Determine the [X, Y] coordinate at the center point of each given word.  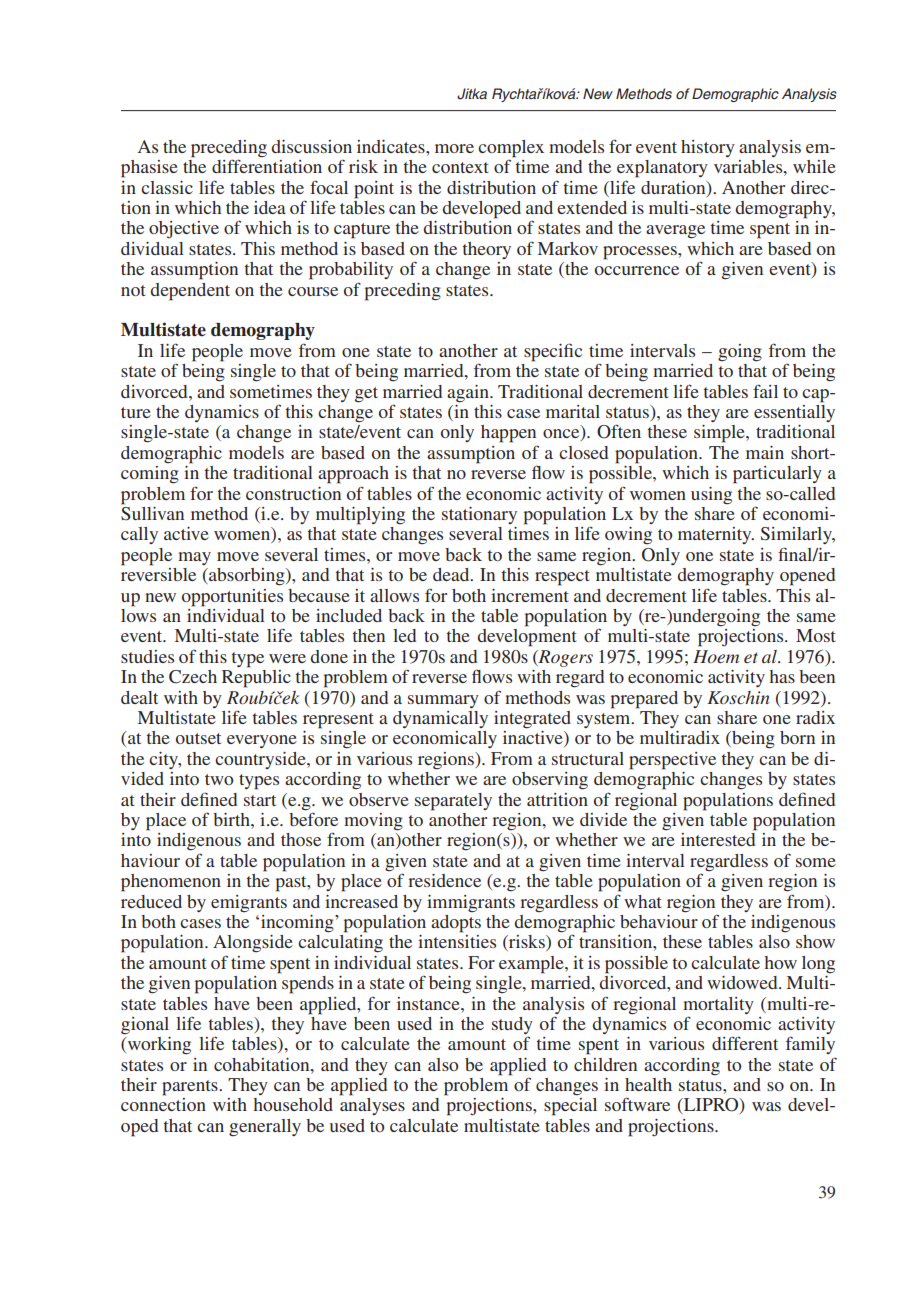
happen [508, 434]
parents [191, 1088]
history [708, 148]
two [219, 779]
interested [718, 839]
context [460, 167]
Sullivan [152, 512]
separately [453, 802]
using [711, 496]
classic [167, 187]
